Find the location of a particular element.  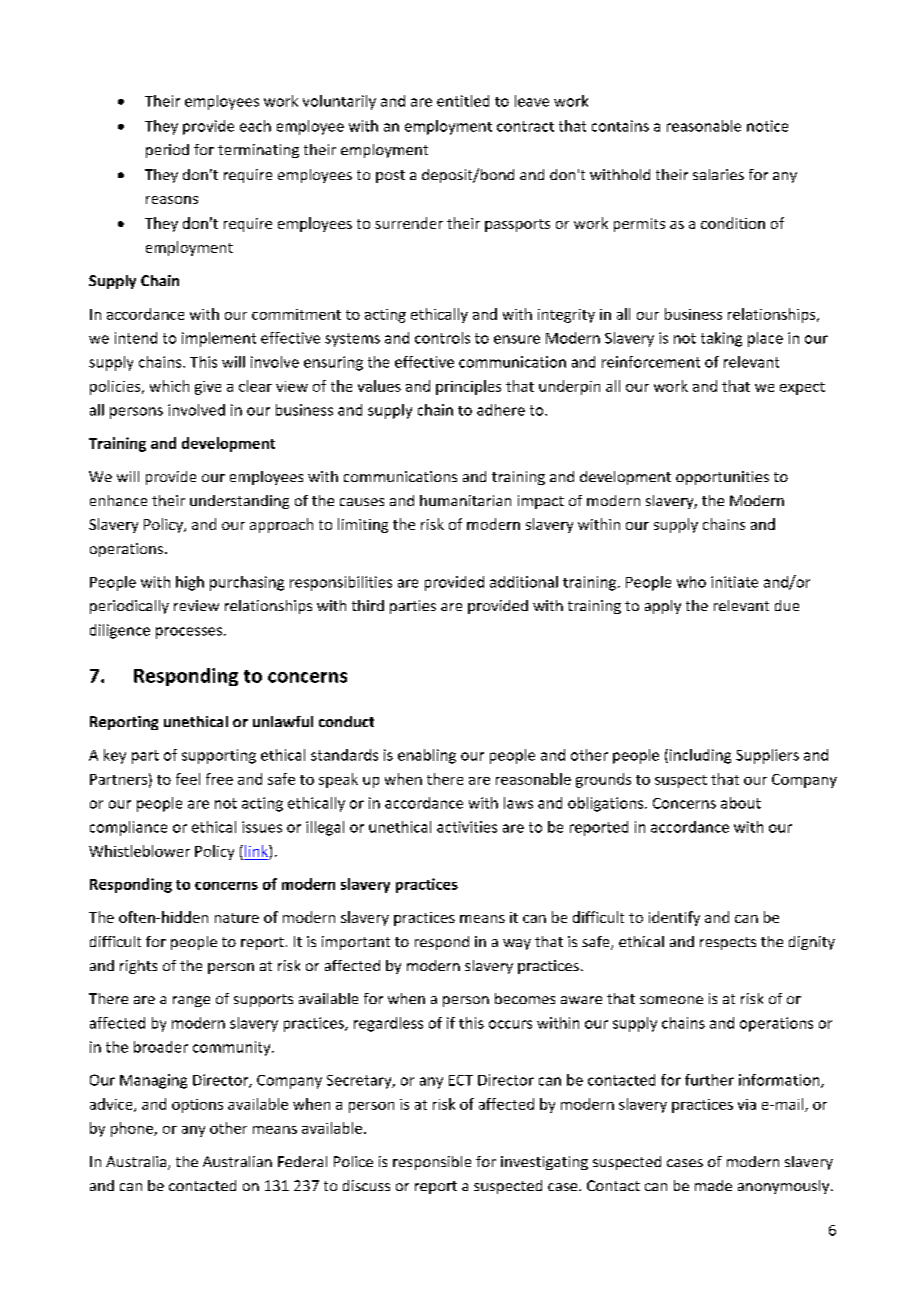

entitled is located at coordinates (463, 101).
